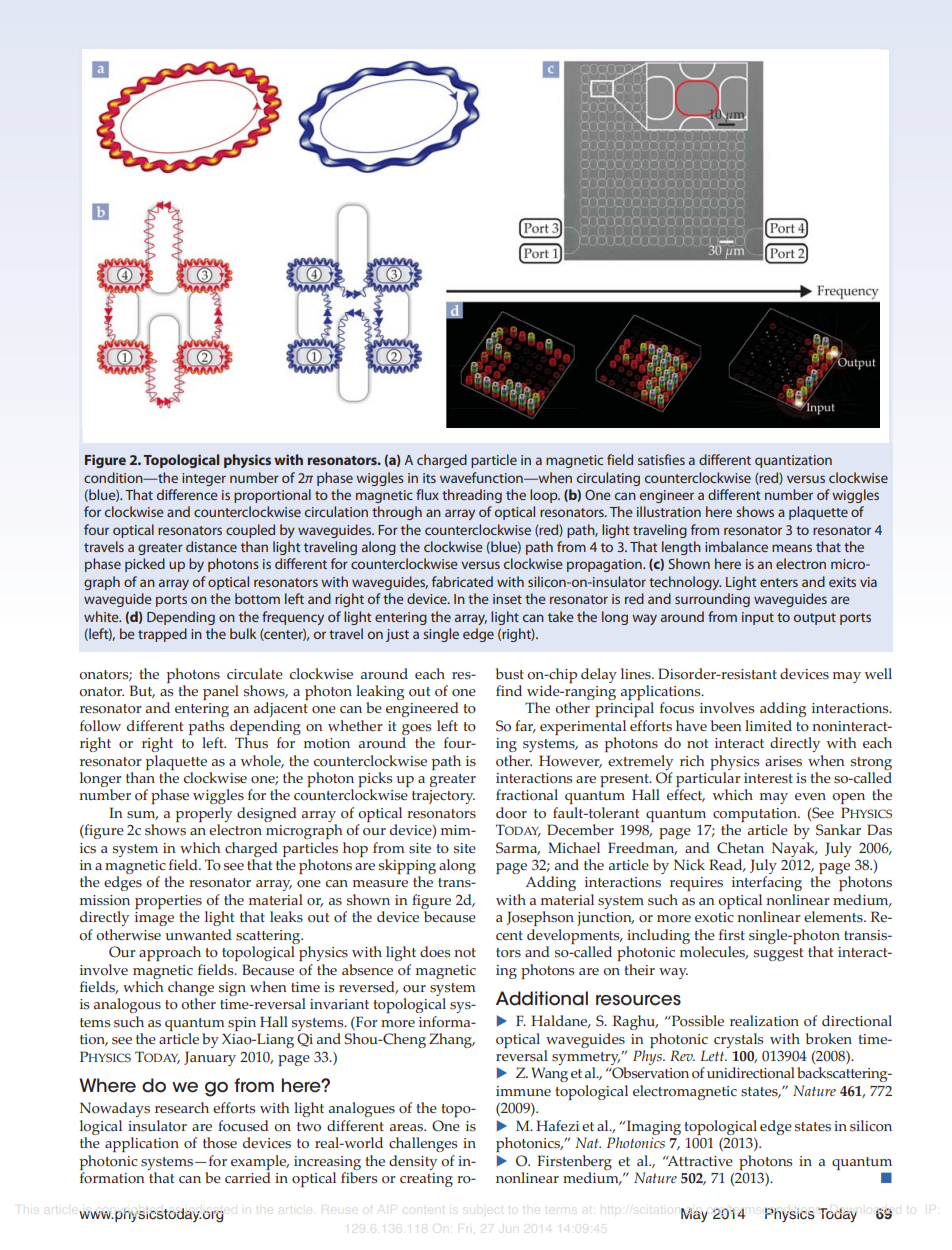 This page has width=952, height=1250. What do you see at coordinates (507, 599) in the page?
I see `inset` at bounding box center [507, 599].
